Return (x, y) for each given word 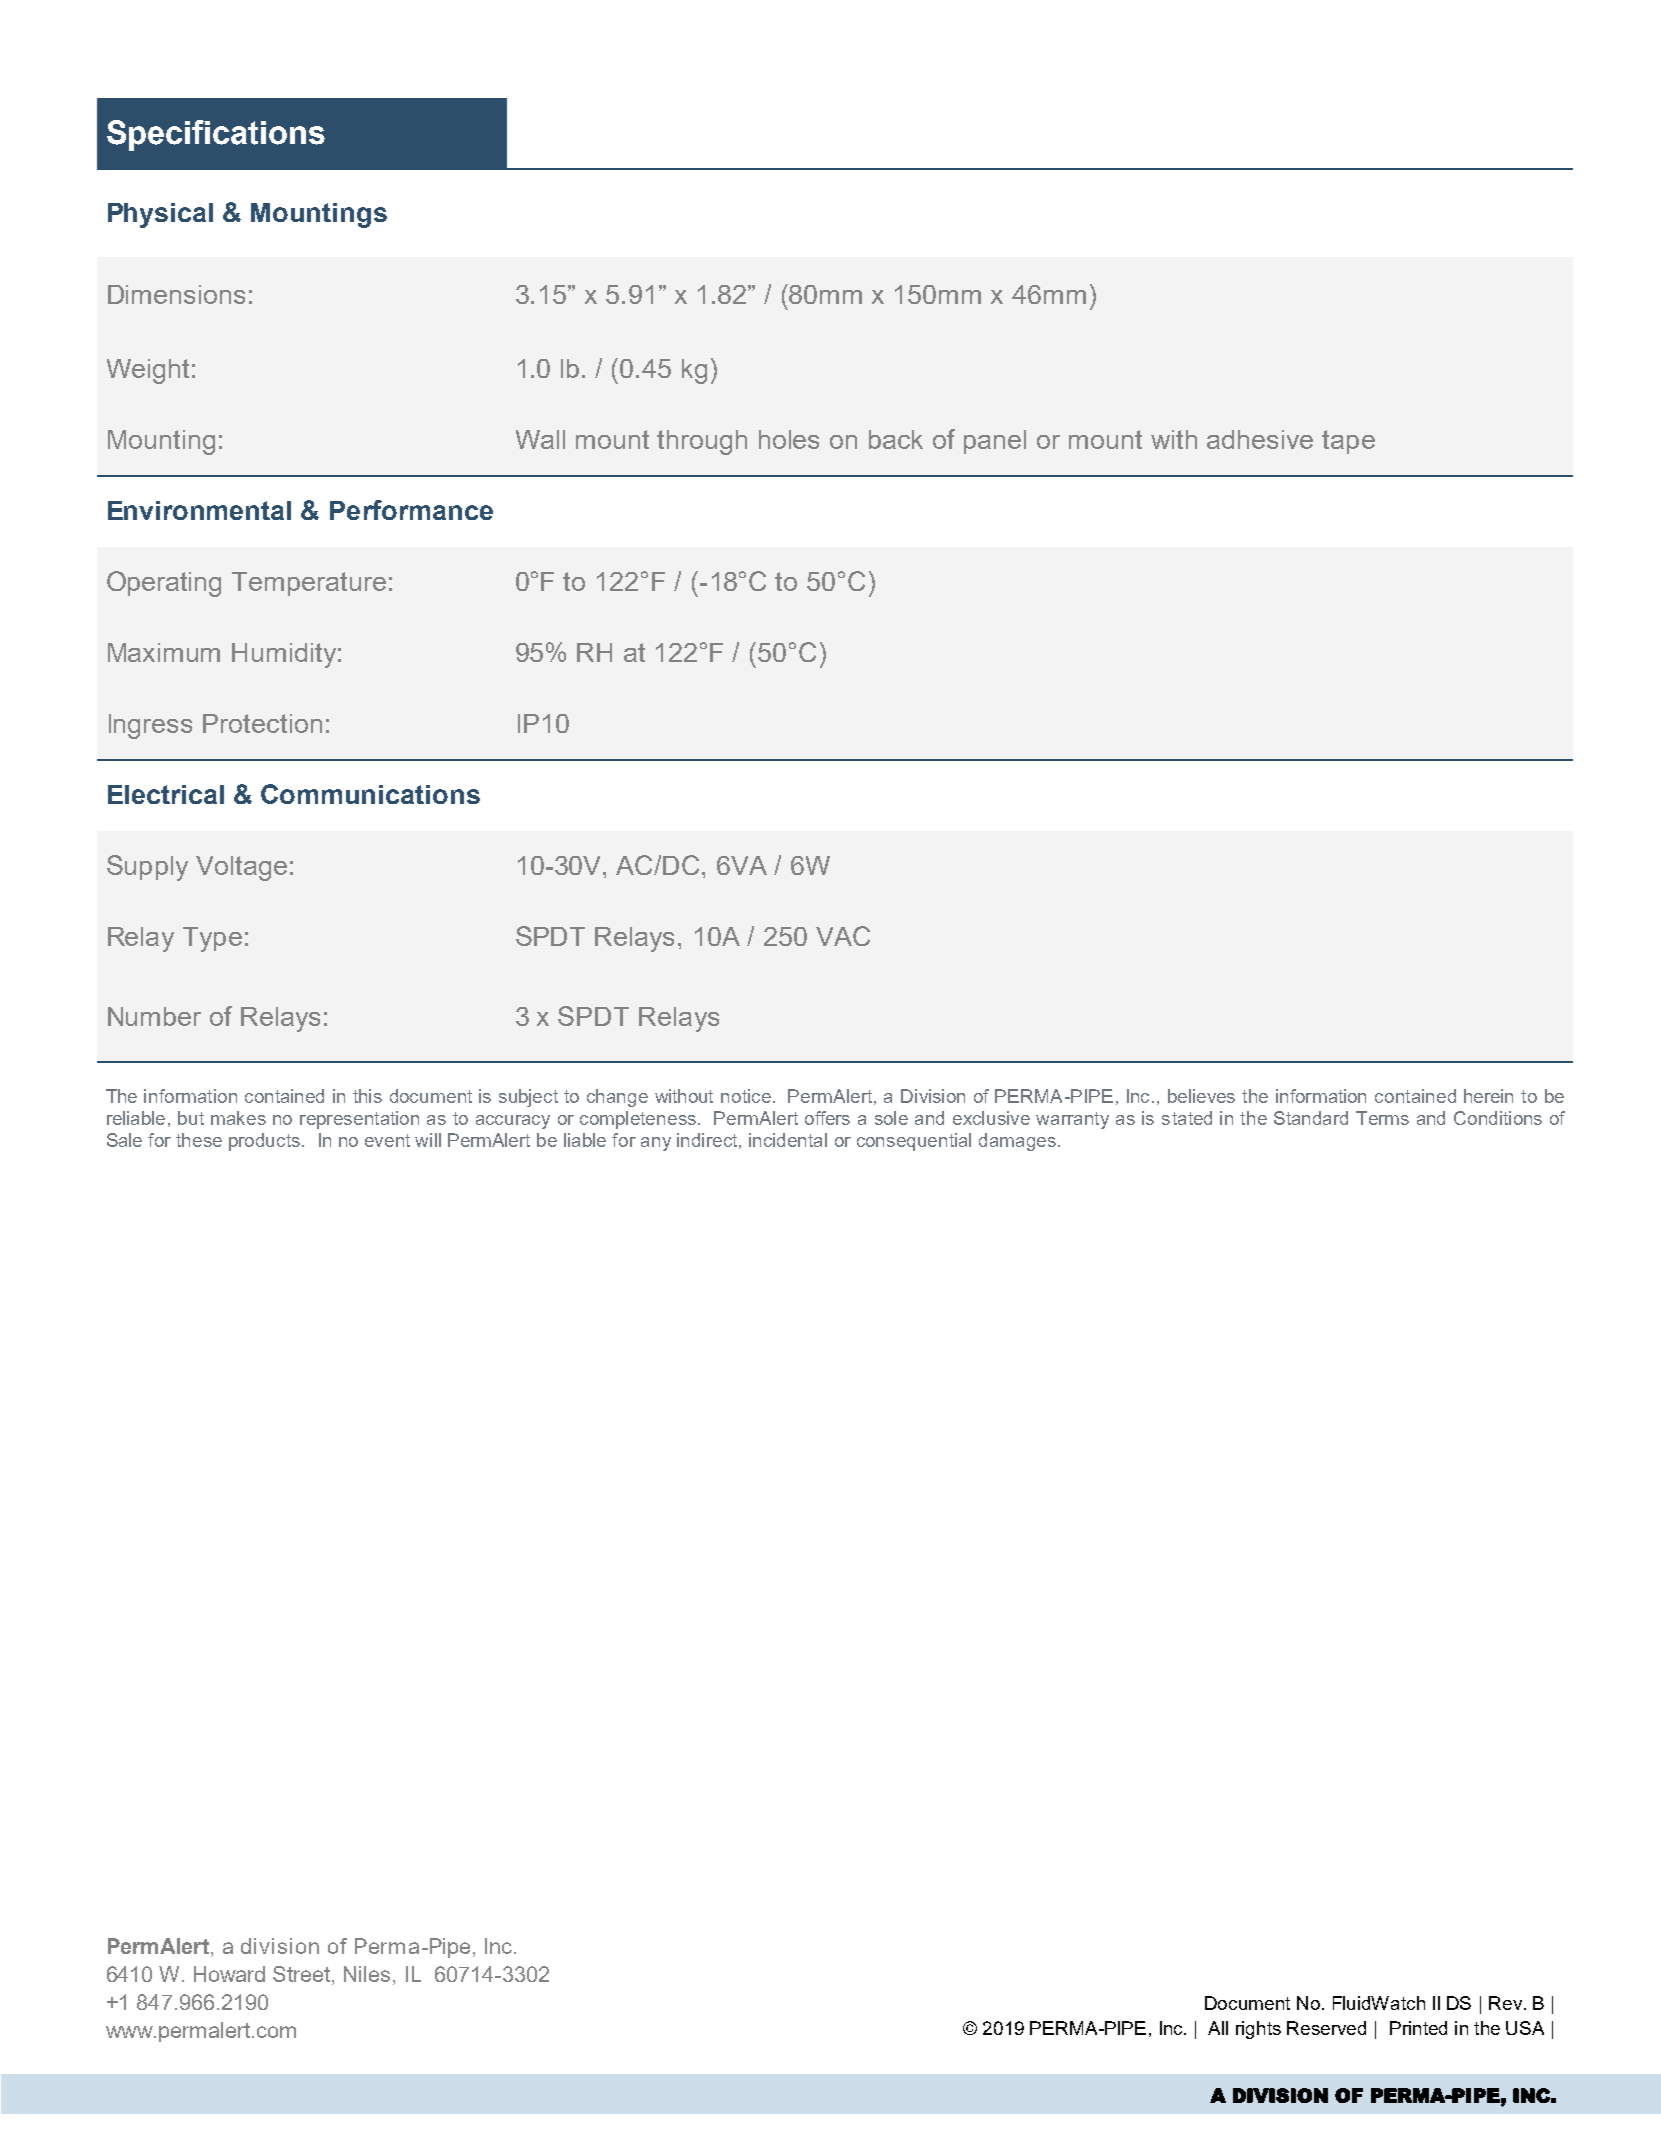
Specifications (216, 135)
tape (1348, 442)
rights (1258, 2030)
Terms (1382, 1118)
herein (1488, 1096)
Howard (229, 1974)
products (264, 1142)
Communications (370, 794)
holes (789, 439)
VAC (843, 936)
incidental (788, 1140)
